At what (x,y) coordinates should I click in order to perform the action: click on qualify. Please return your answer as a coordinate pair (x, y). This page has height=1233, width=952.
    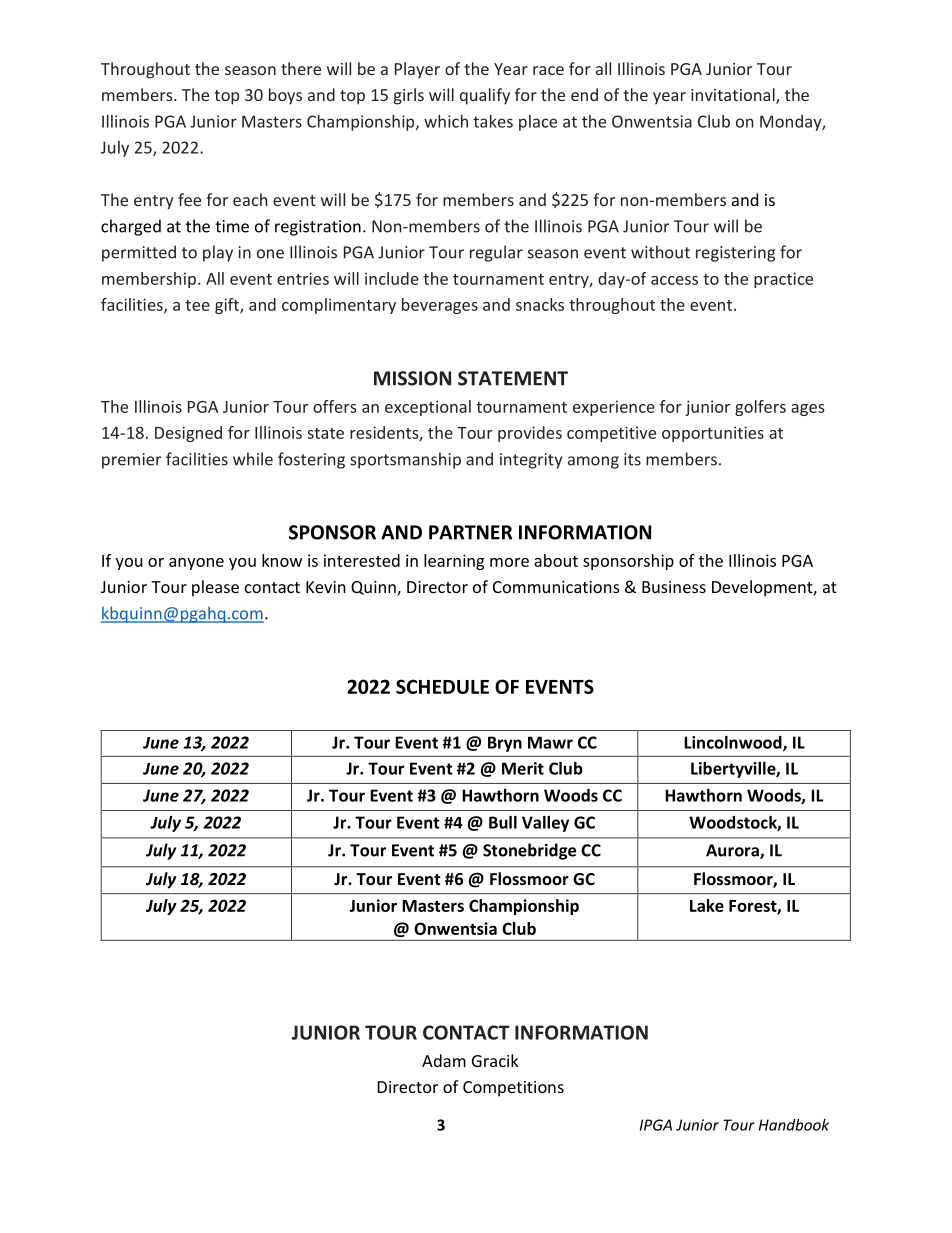
    Looking at the image, I should click on (485, 96).
